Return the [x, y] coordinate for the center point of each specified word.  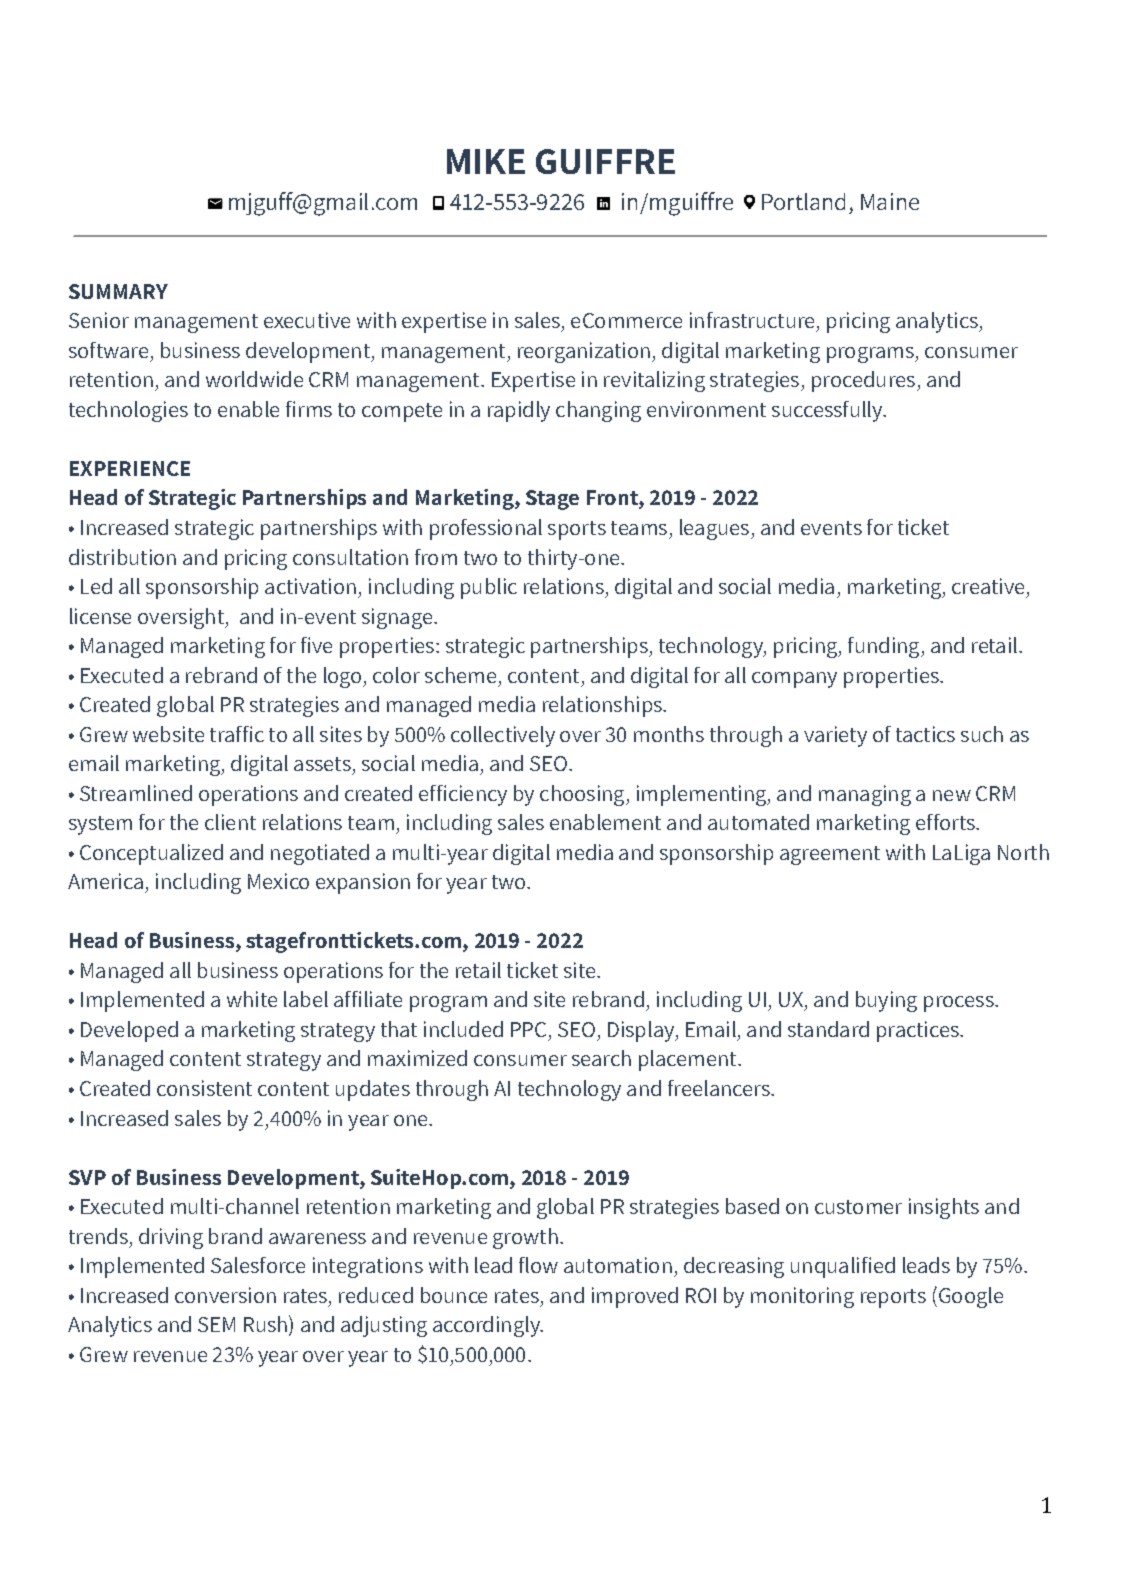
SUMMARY [118, 291]
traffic [237, 734]
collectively [503, 736]
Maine [890, 201]
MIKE [486, 161]
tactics [925, 734]
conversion [225, 1295]
